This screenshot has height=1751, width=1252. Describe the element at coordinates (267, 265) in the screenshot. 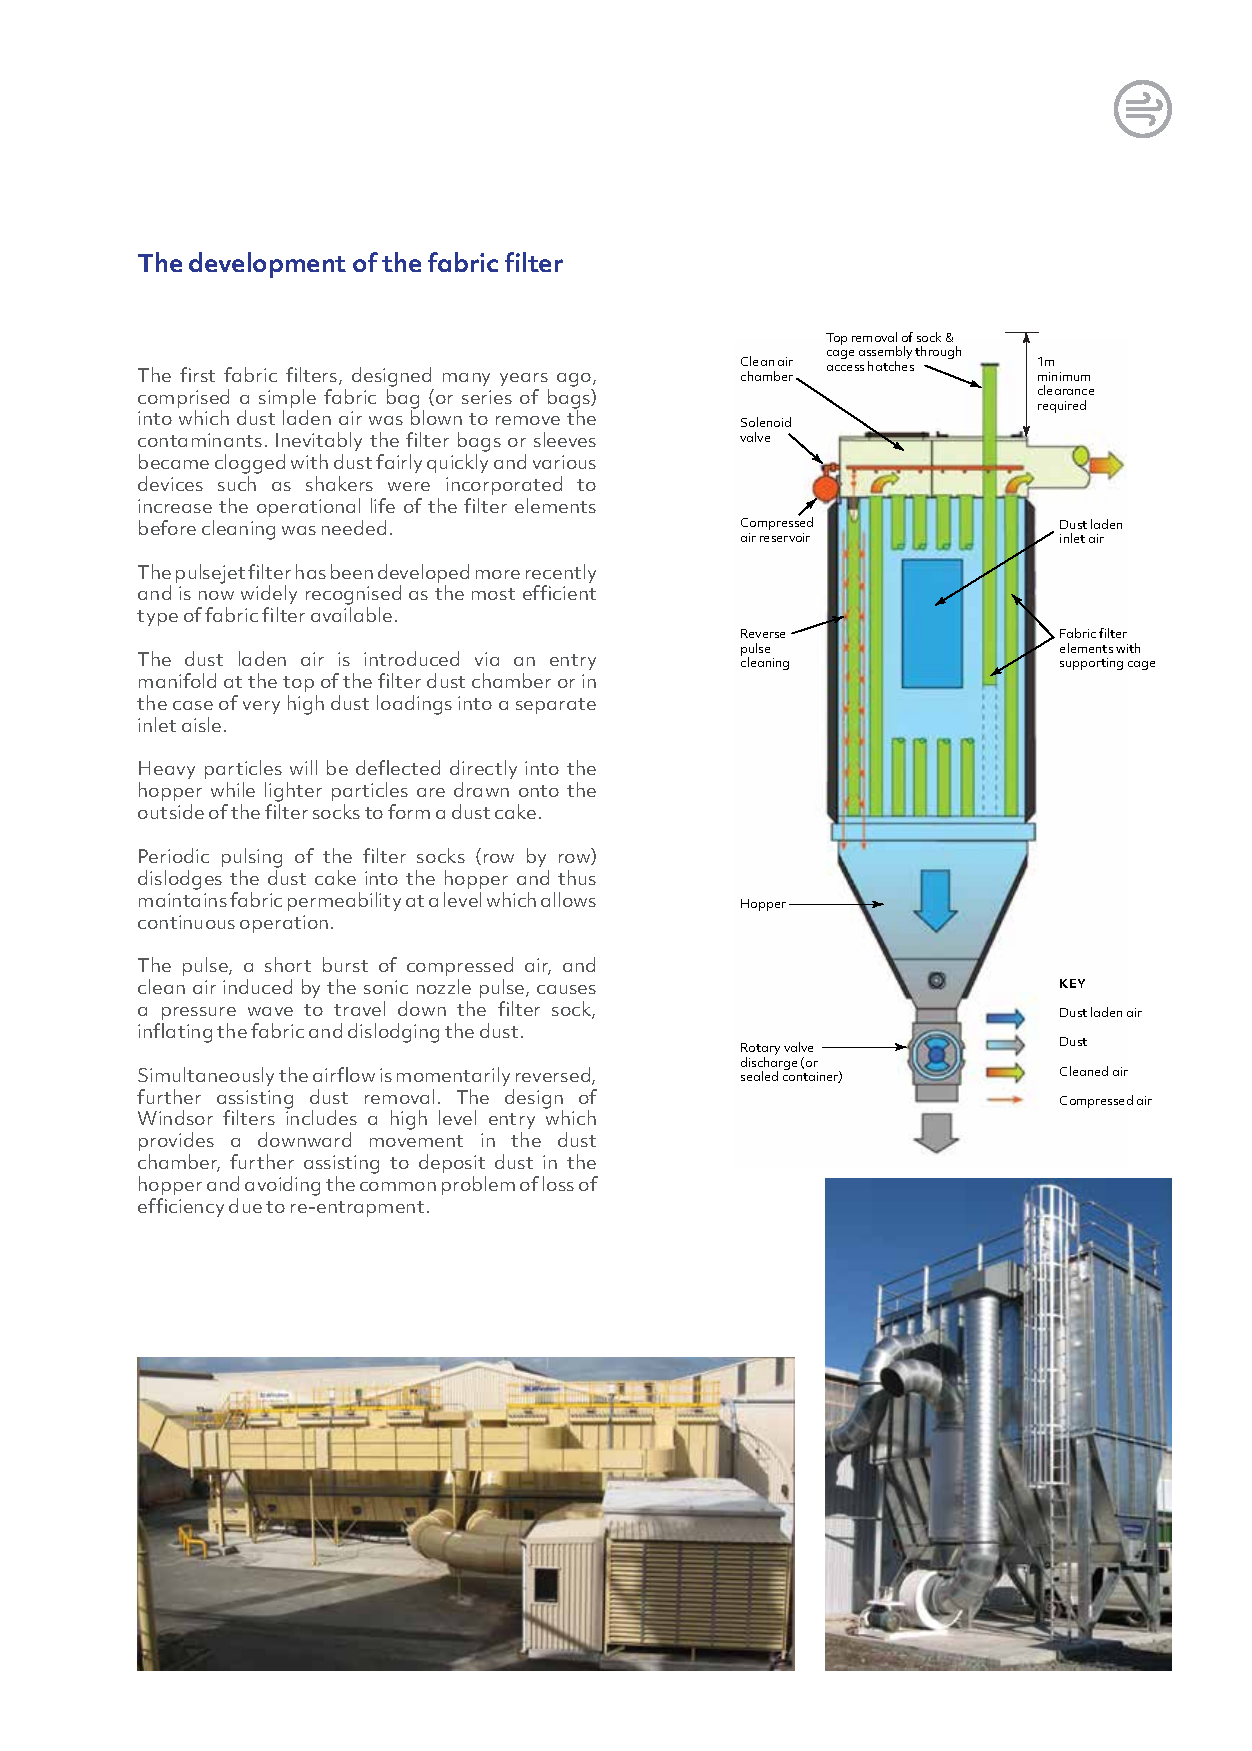

I see `development` at that location.
